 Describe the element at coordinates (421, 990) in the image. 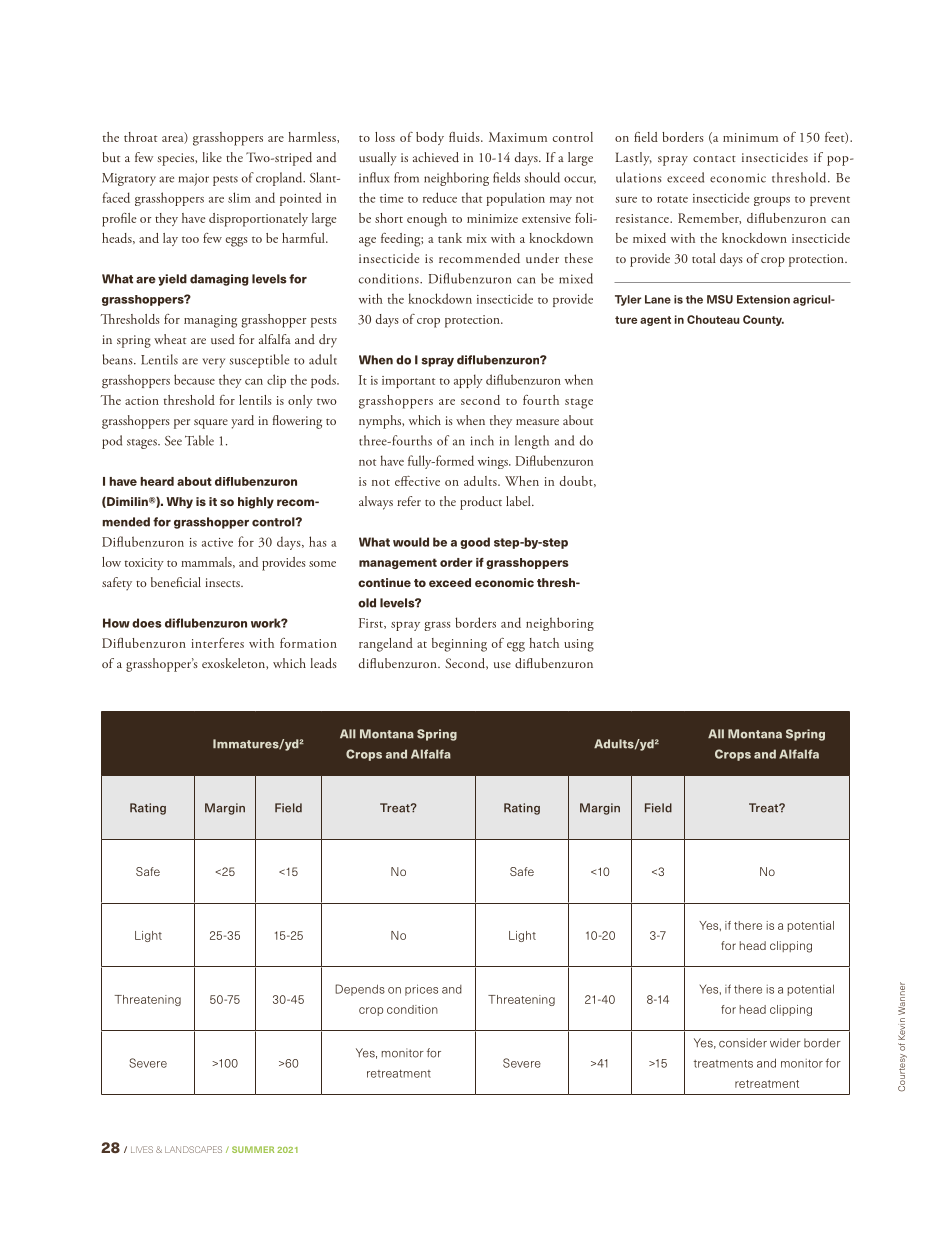

I see `prices` at that location.
